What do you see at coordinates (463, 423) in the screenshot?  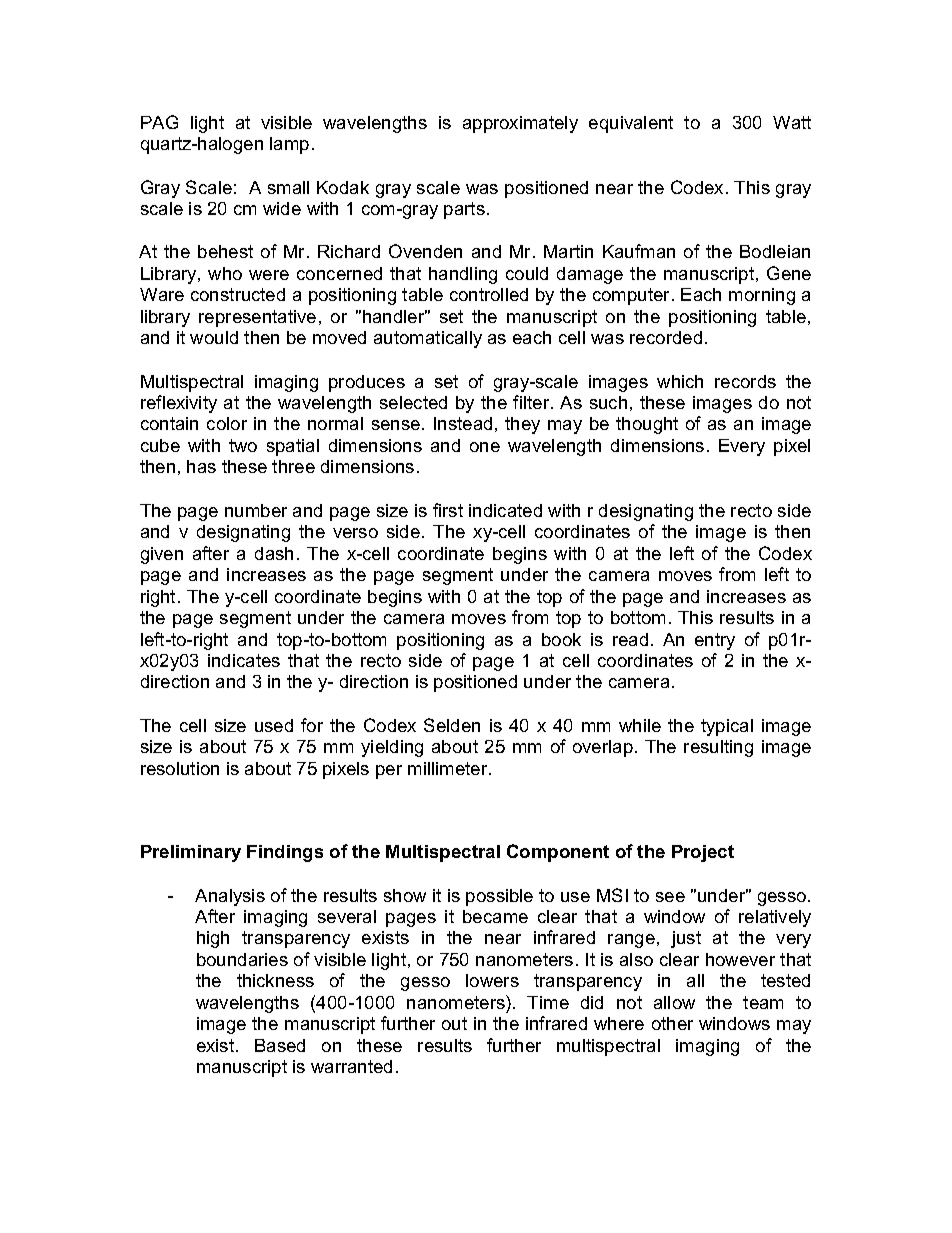 I see `Instead` at bounding box center [463, 423].
